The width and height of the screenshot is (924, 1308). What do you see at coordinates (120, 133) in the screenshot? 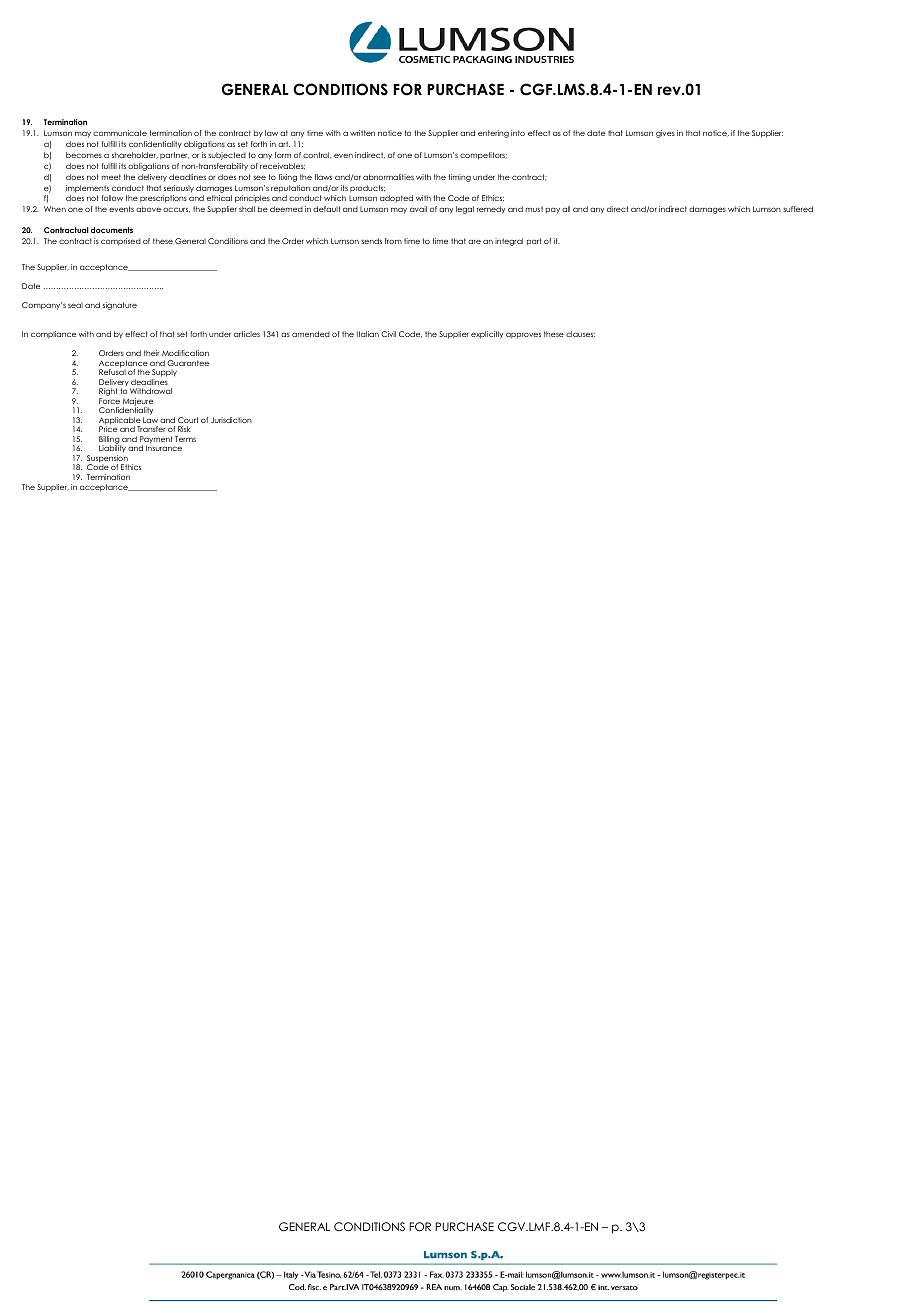
I see `communicate` at bounding box center [120, 133].
